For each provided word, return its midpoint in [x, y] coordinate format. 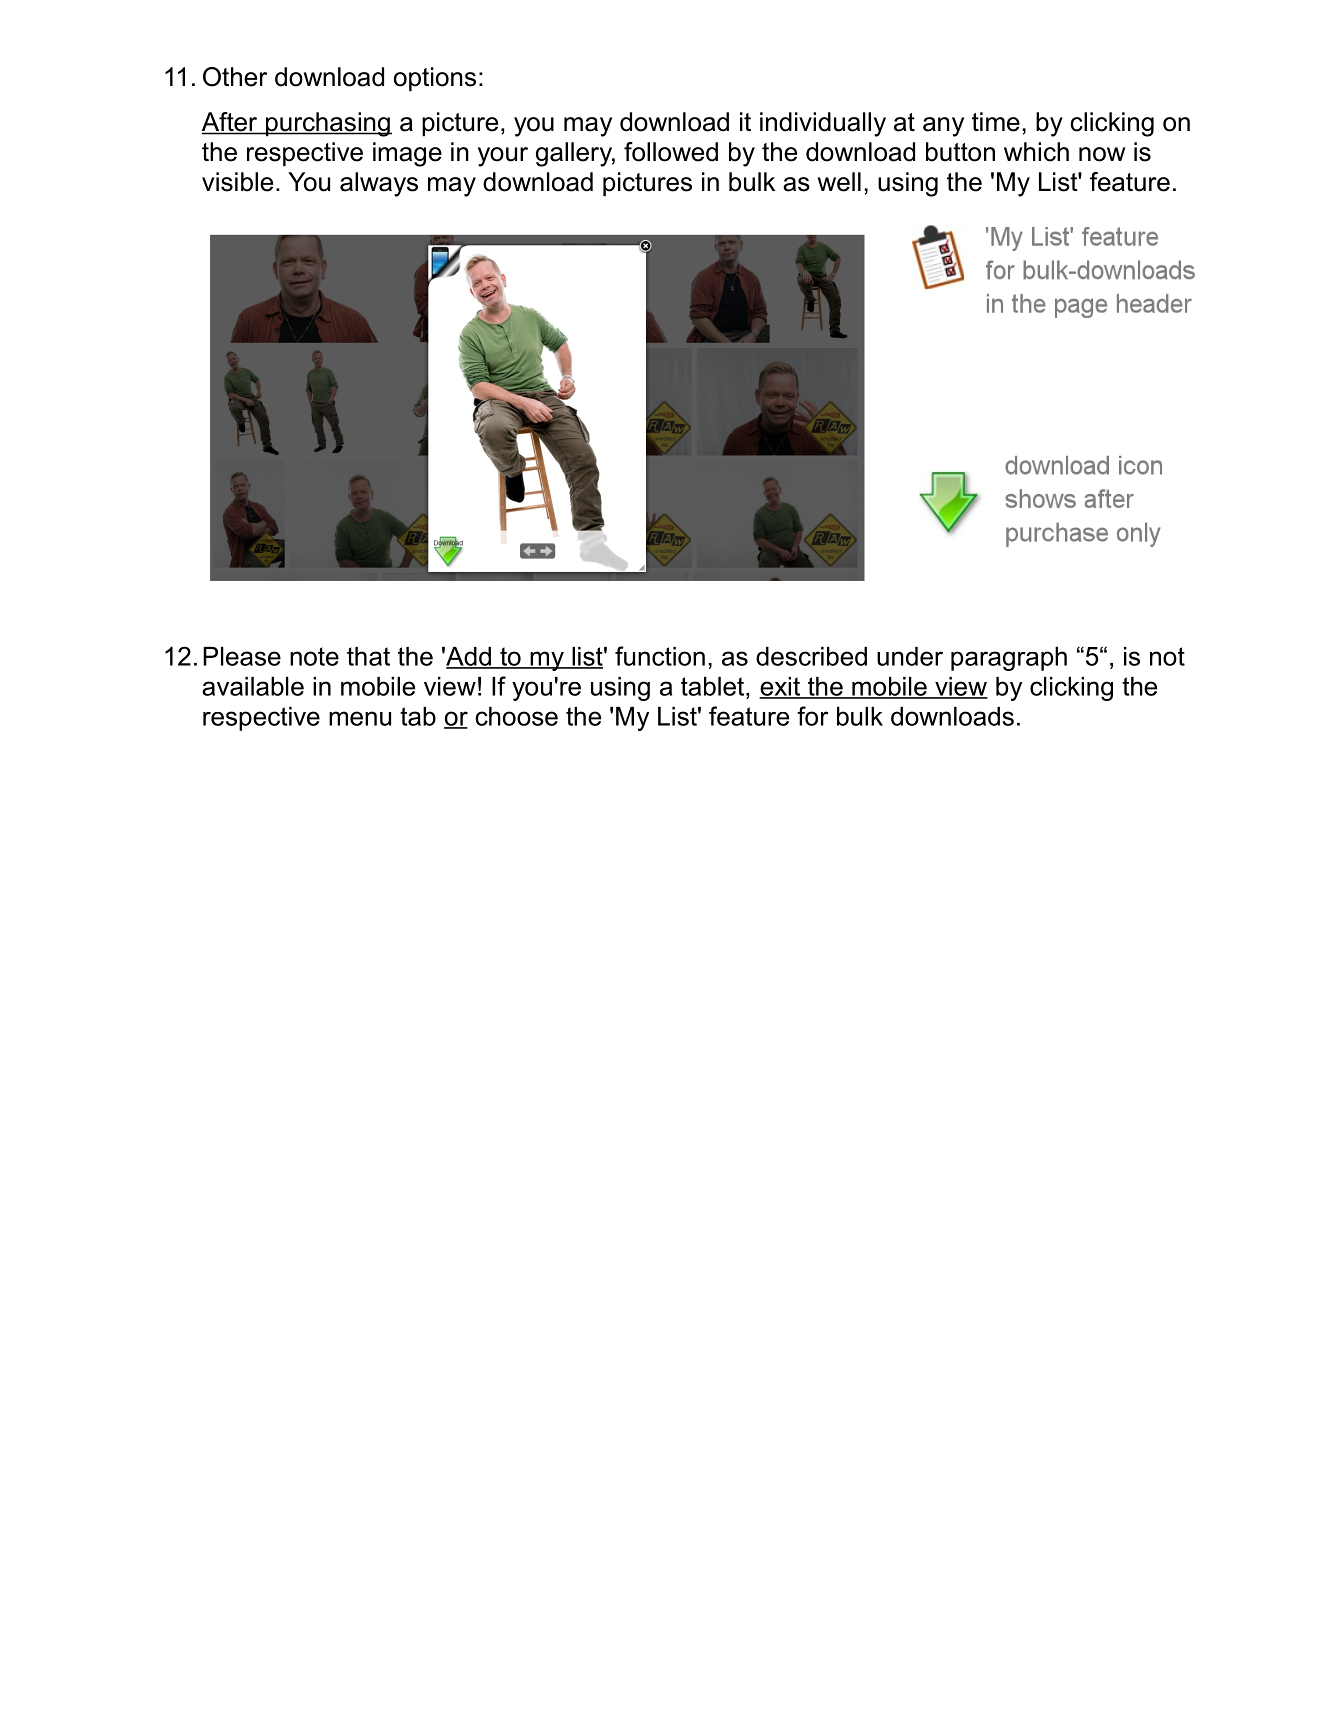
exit [780, 687]
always [379, 184]
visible [237, 182]
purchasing [327, 124]
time [996, 122]
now [1102, 154]
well [839, 182]
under [910, 656]
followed [671, 152]
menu [360, 718]
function [660, 656]
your [503, 157]
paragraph [1009, 659]
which [1036, 152]
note [314, 656]
